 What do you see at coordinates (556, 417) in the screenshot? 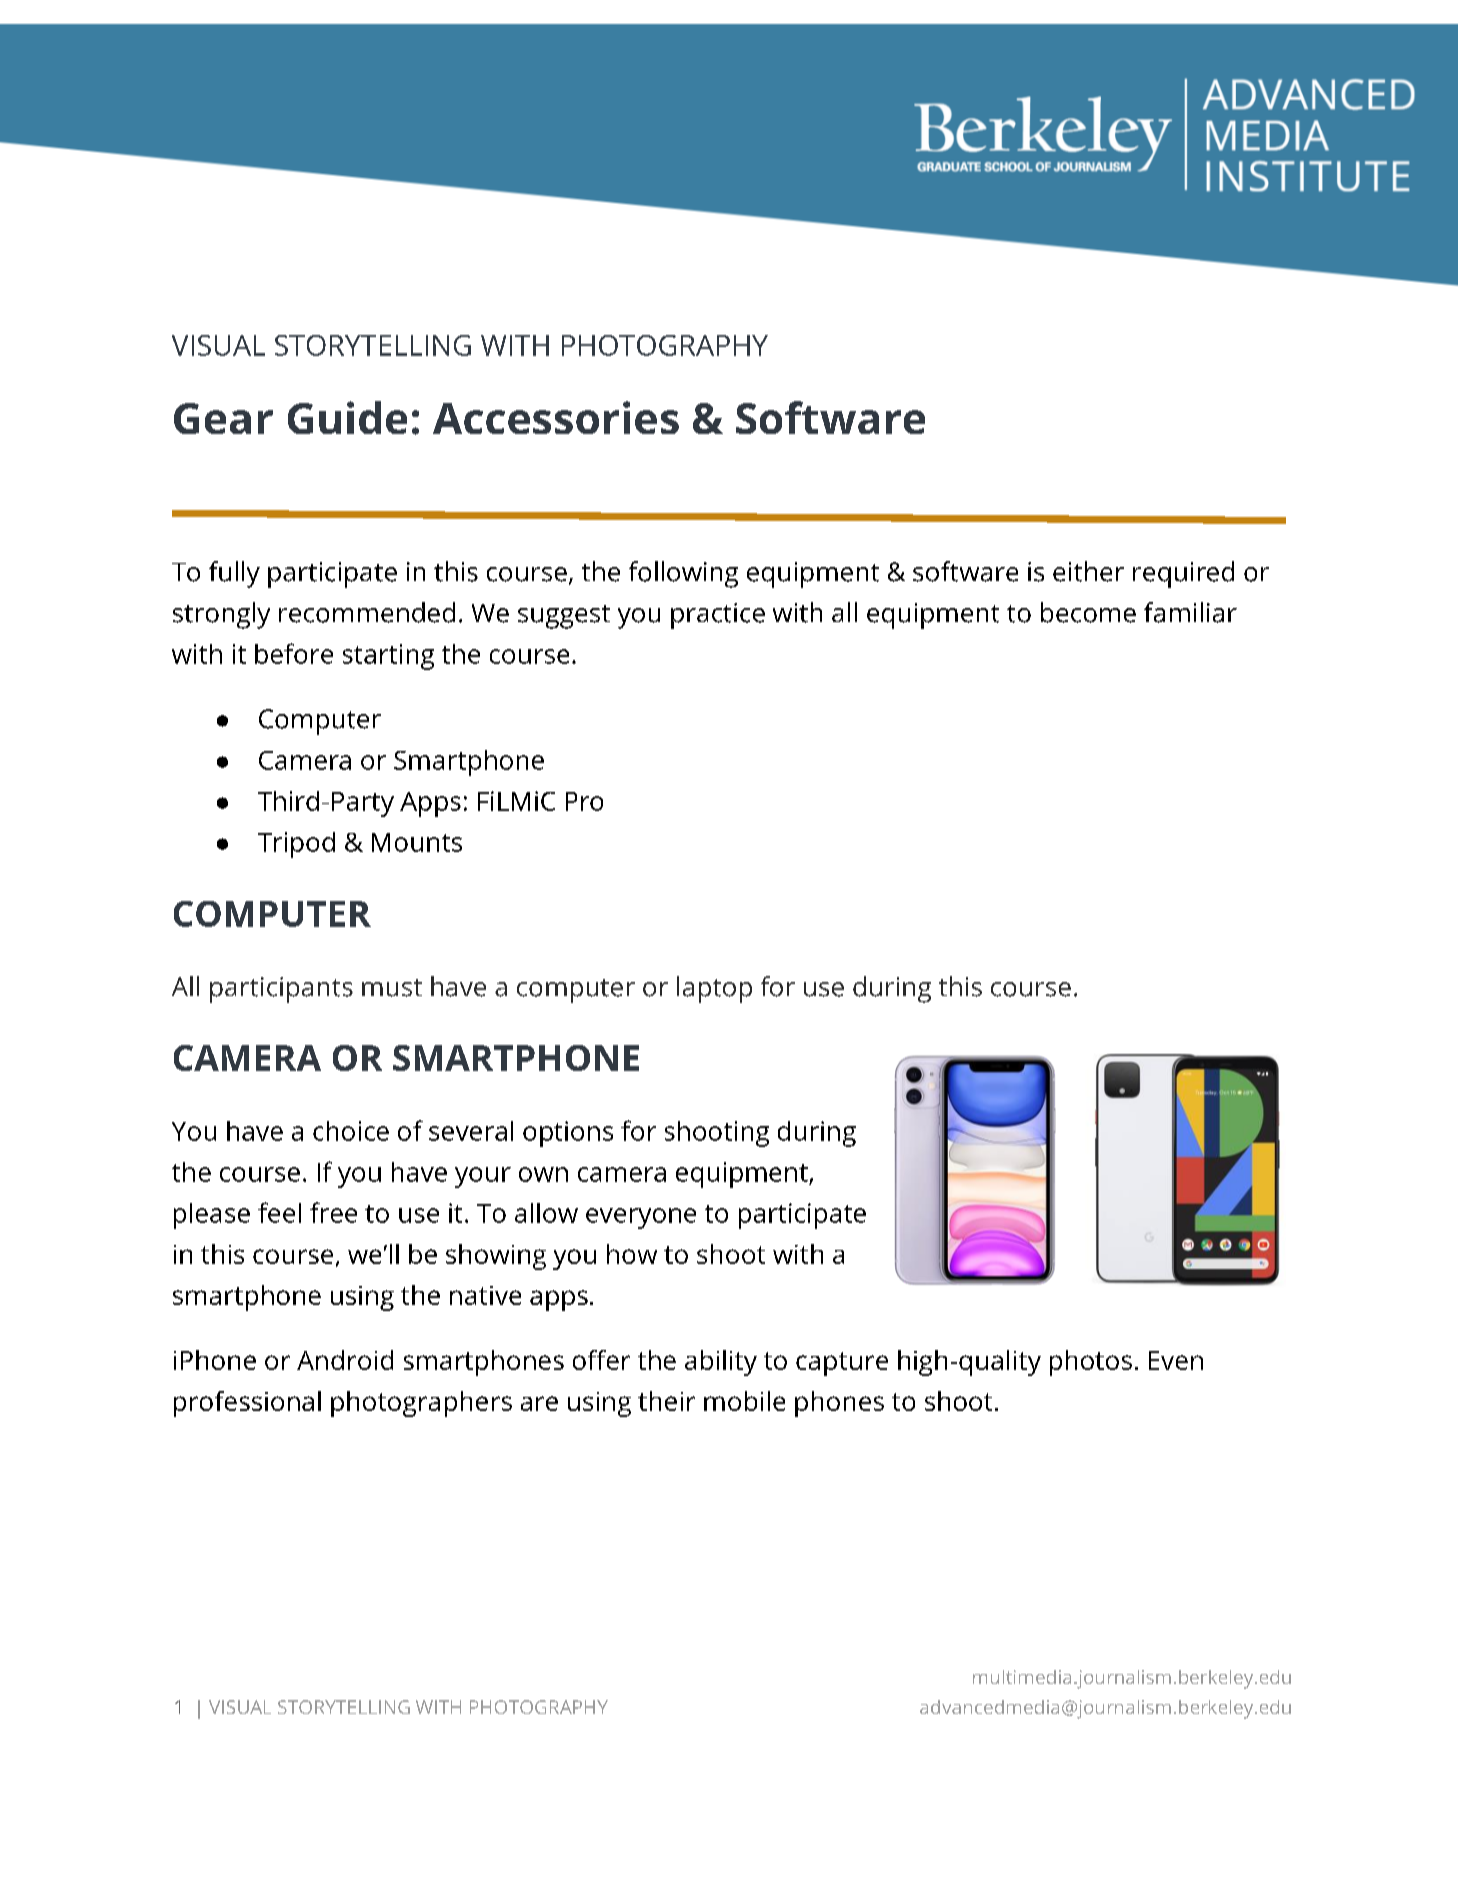
I see `Accessories` at bounding box center [556, 417].
